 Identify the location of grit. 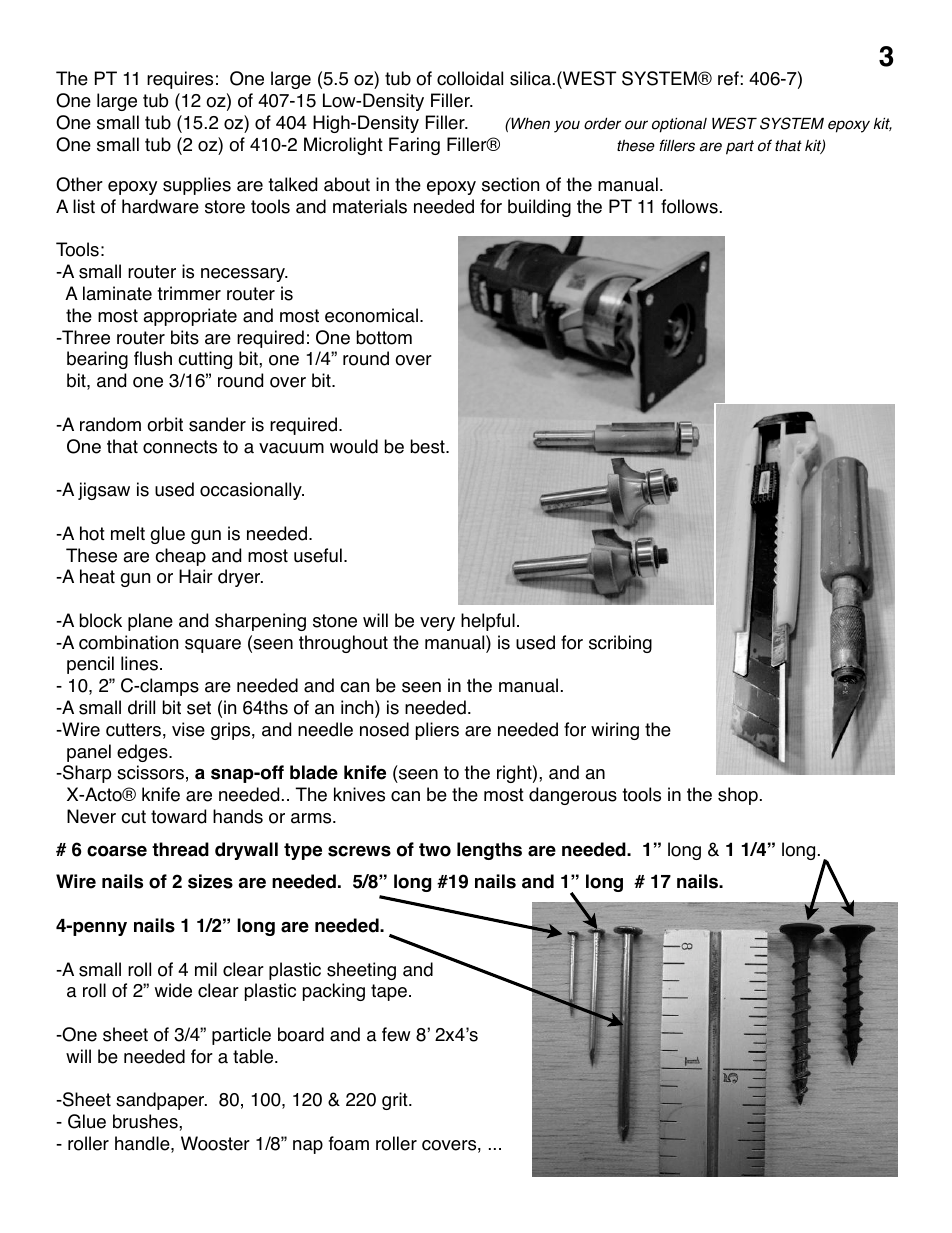
(396, 1101).
